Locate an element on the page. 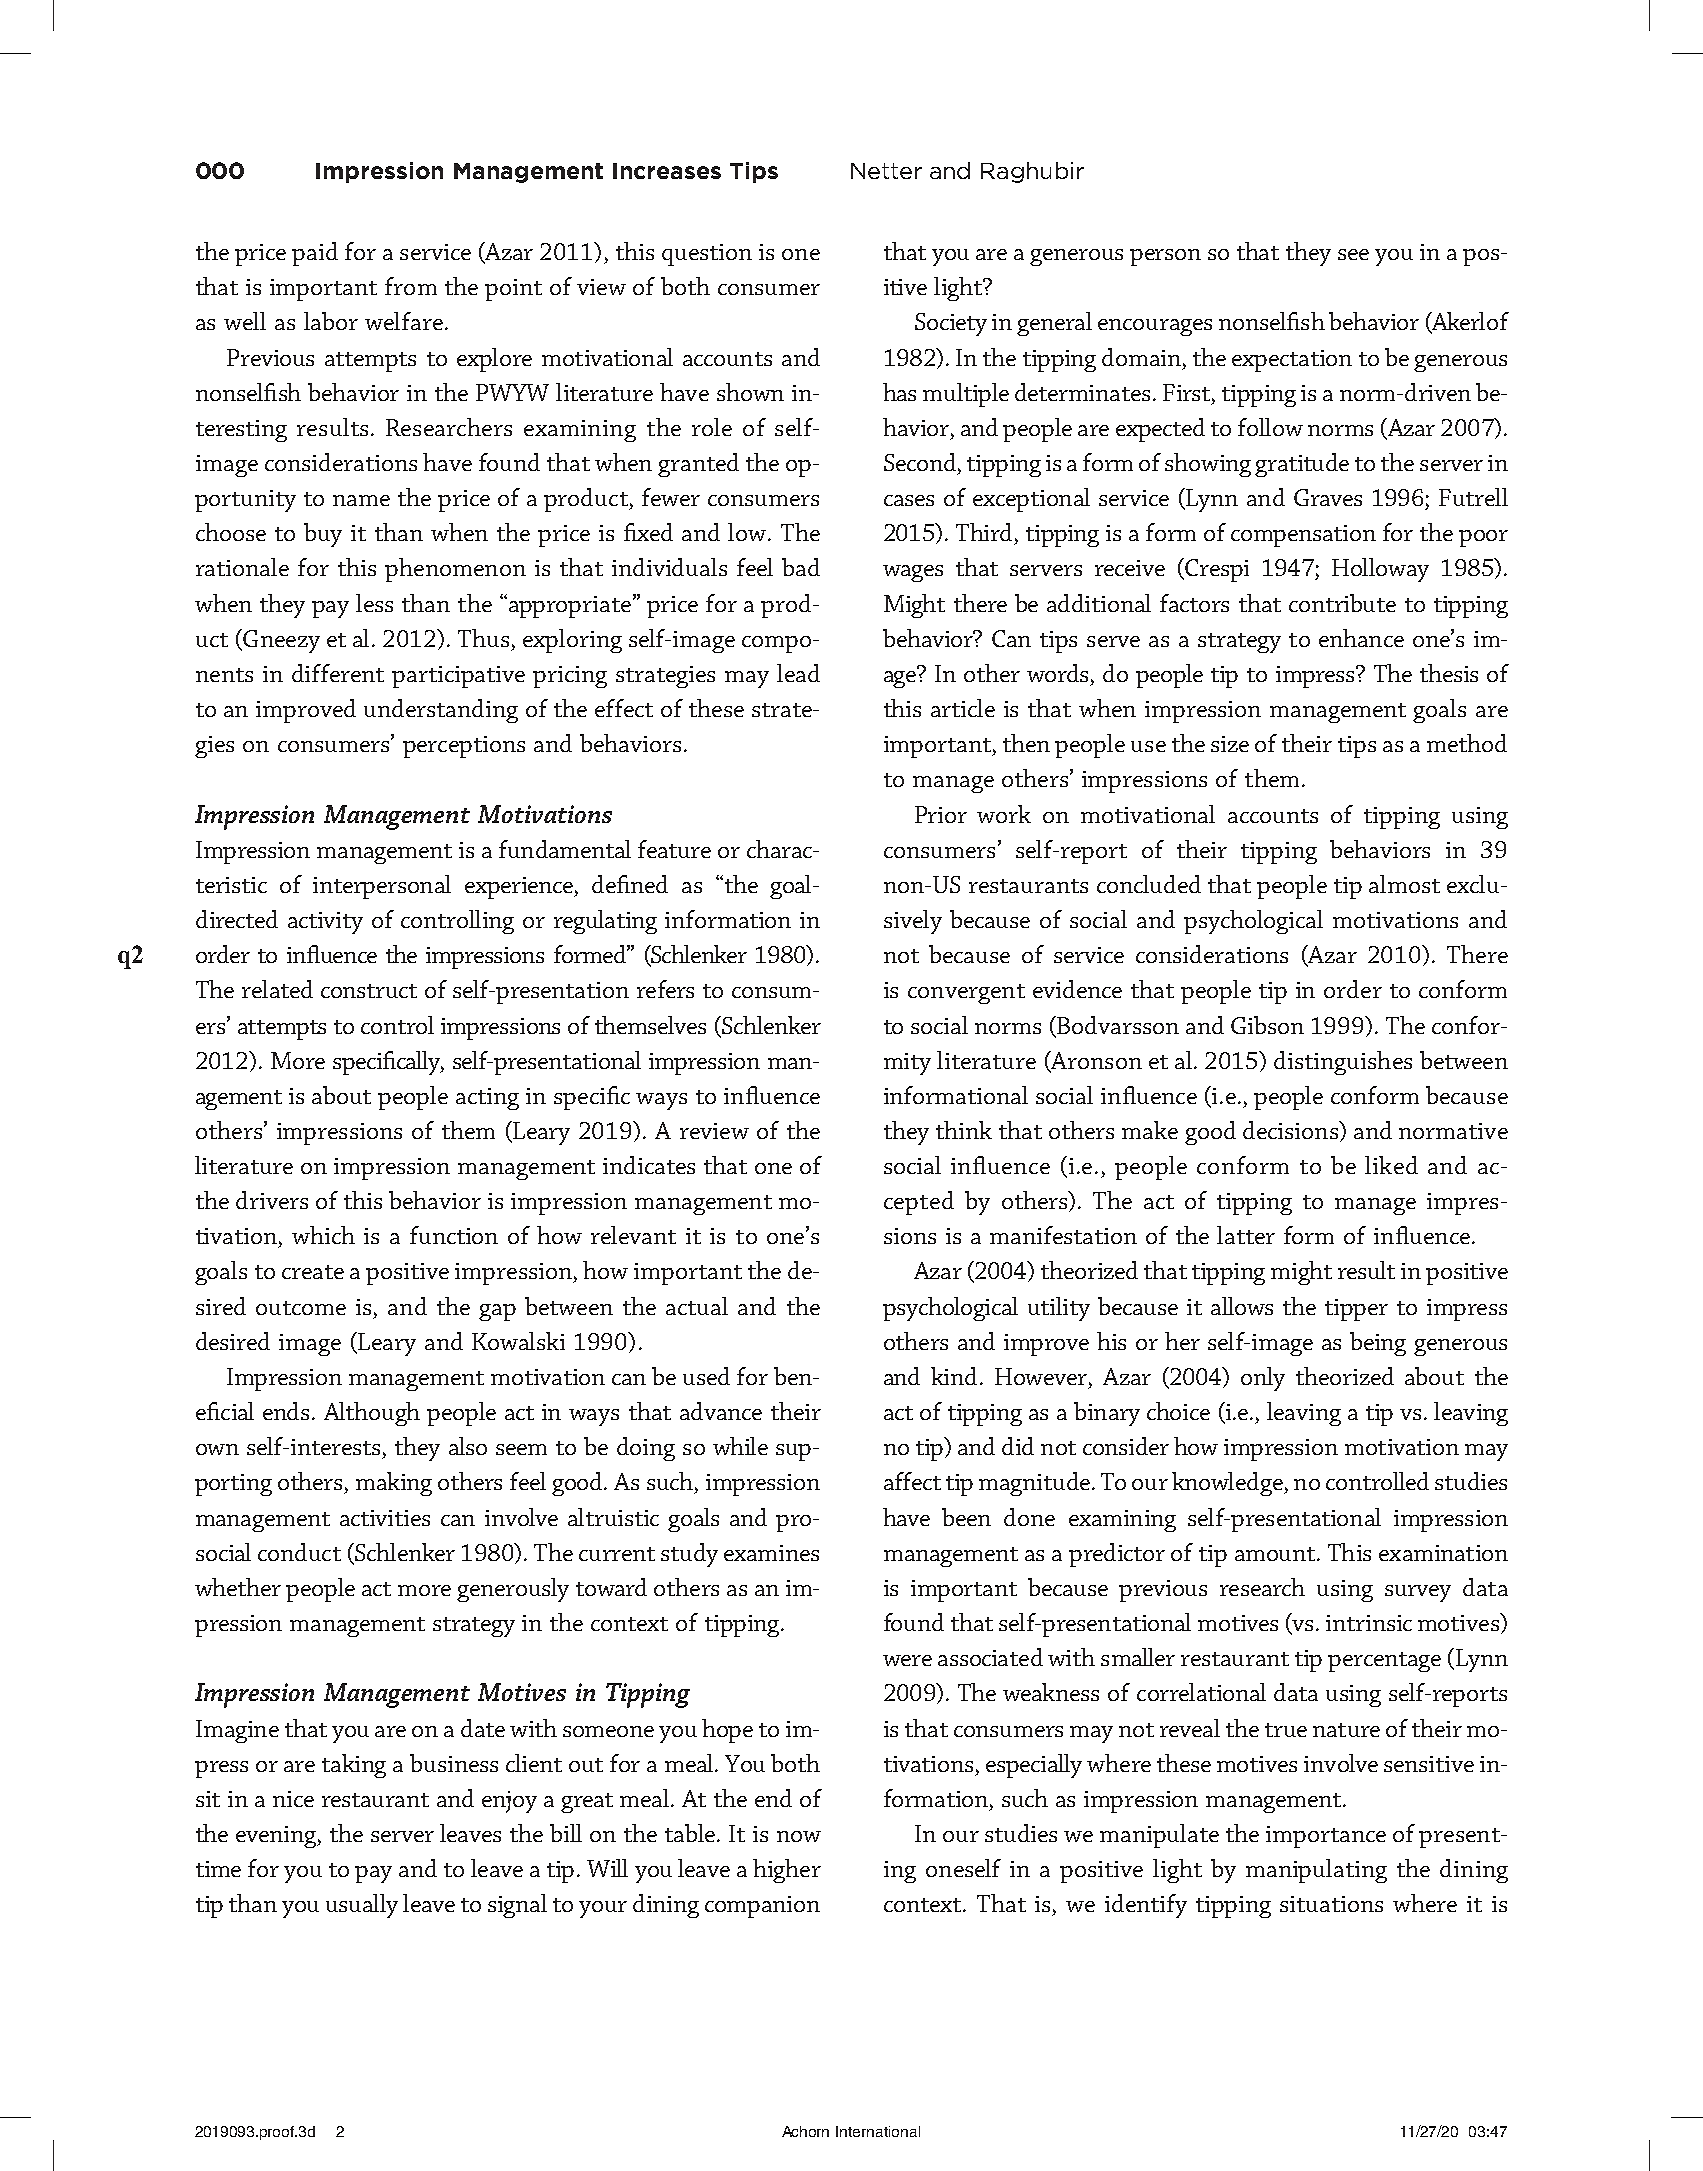 This document has height=2171, width=1703. think is located at coordinates (964, 1130).
